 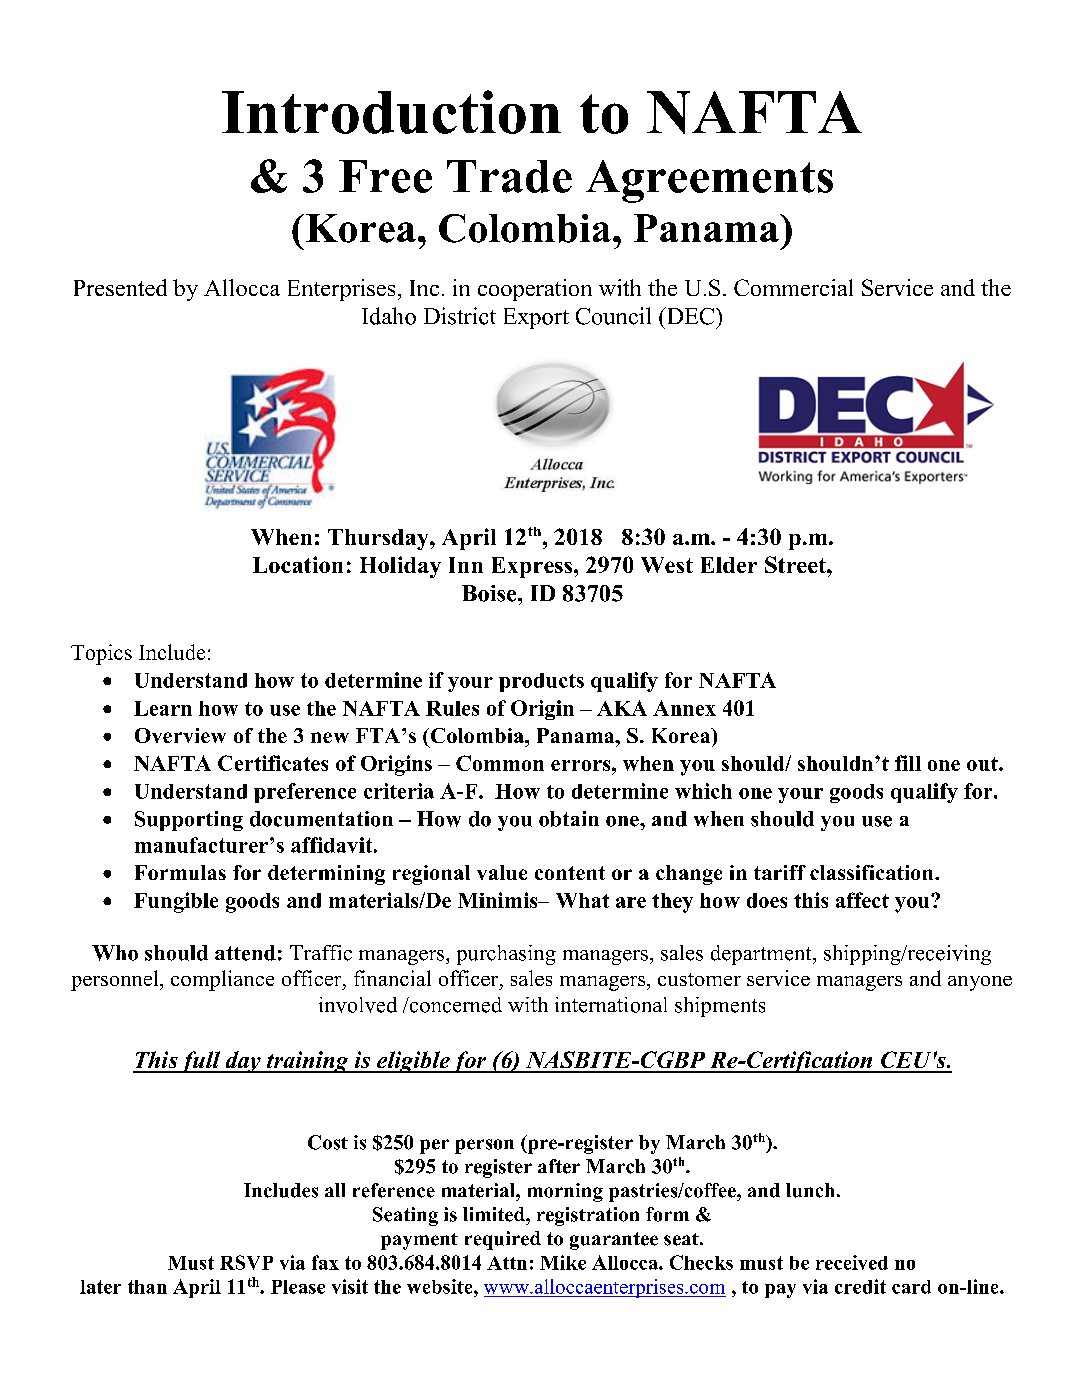 I want to click on content, so click(x=570, y=873).
